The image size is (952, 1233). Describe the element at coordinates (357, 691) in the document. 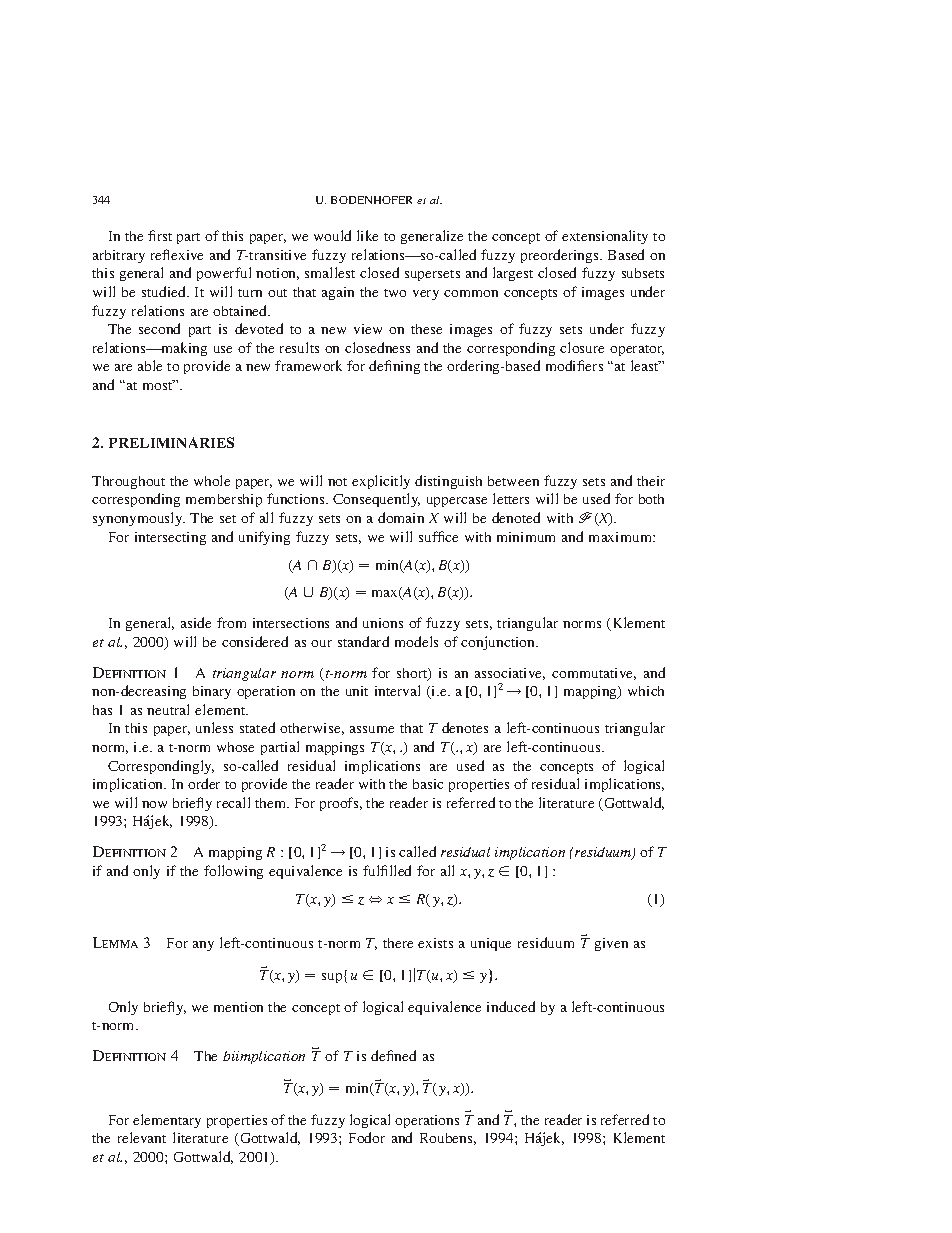

I see `unit` at that location.
